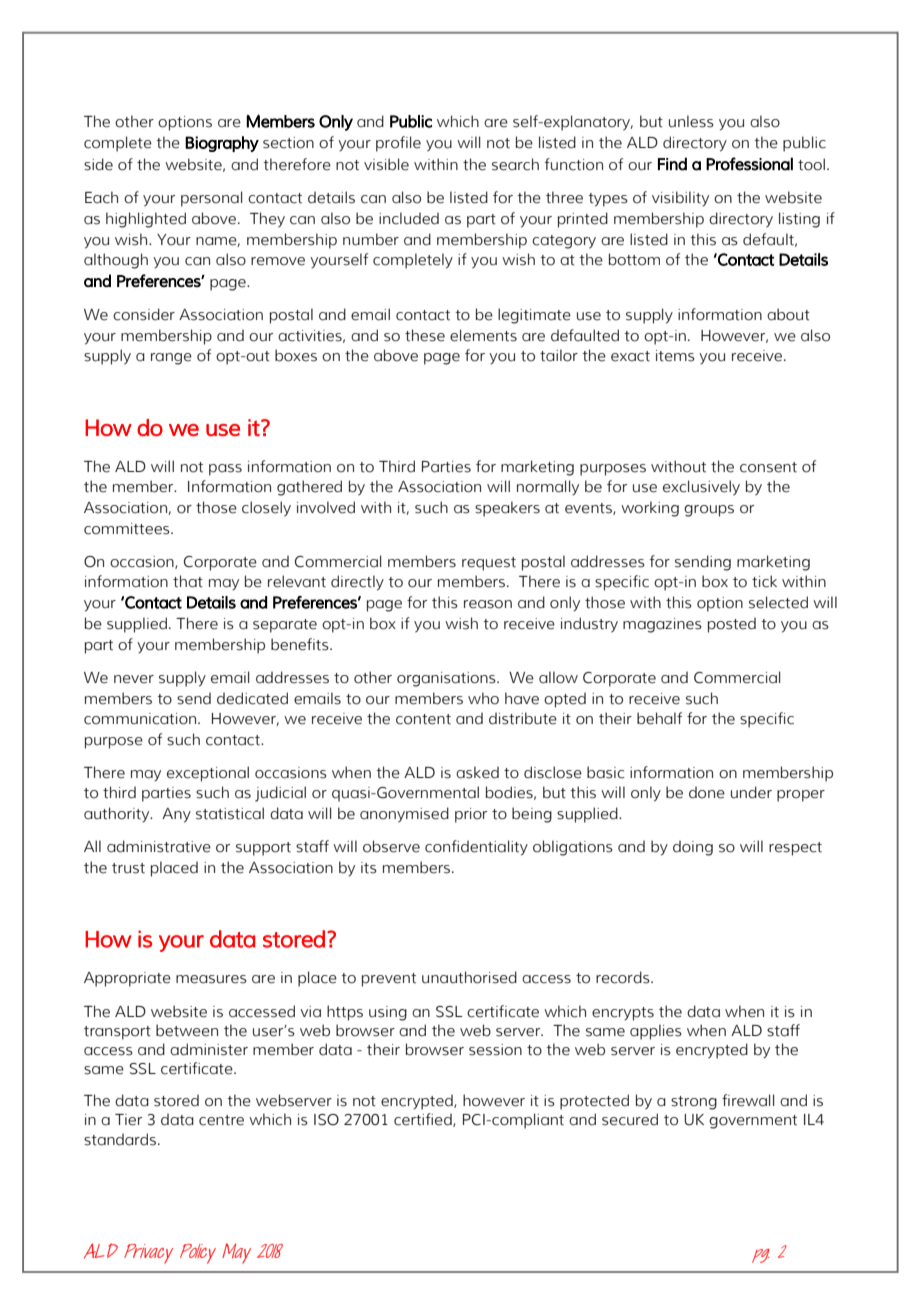 The height and width of the screenshot is (1308, 924). I want to click on posted, so click(732, 625).
